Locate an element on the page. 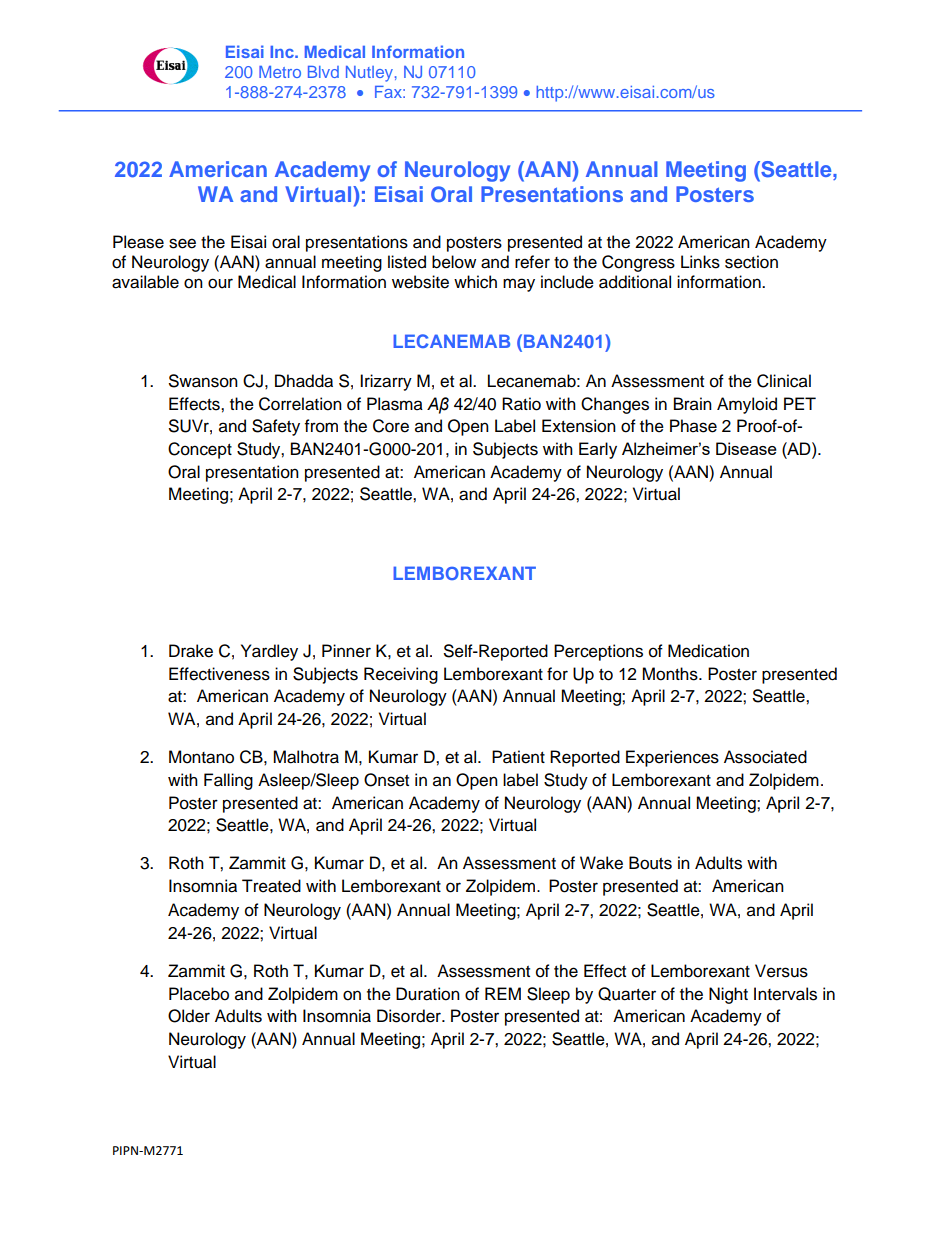  Metro is located at coordinates (280, 72).
